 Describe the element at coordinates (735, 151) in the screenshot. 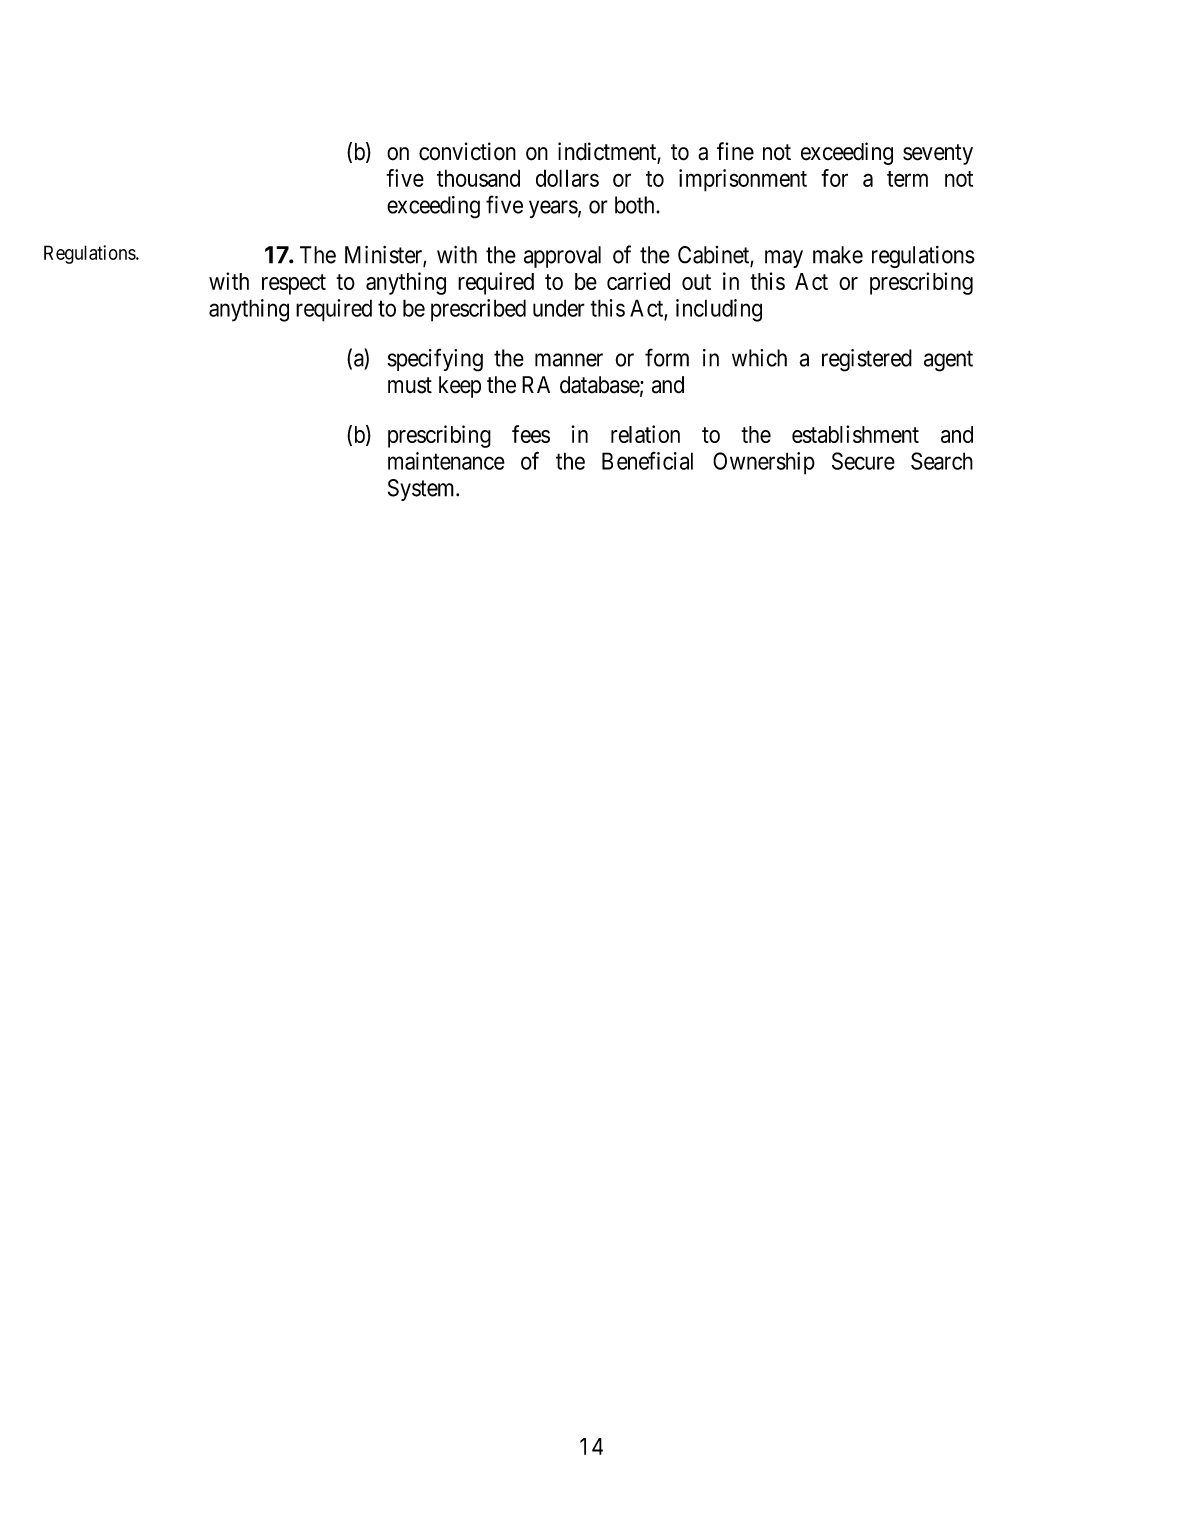

I see `fine` at that location.
